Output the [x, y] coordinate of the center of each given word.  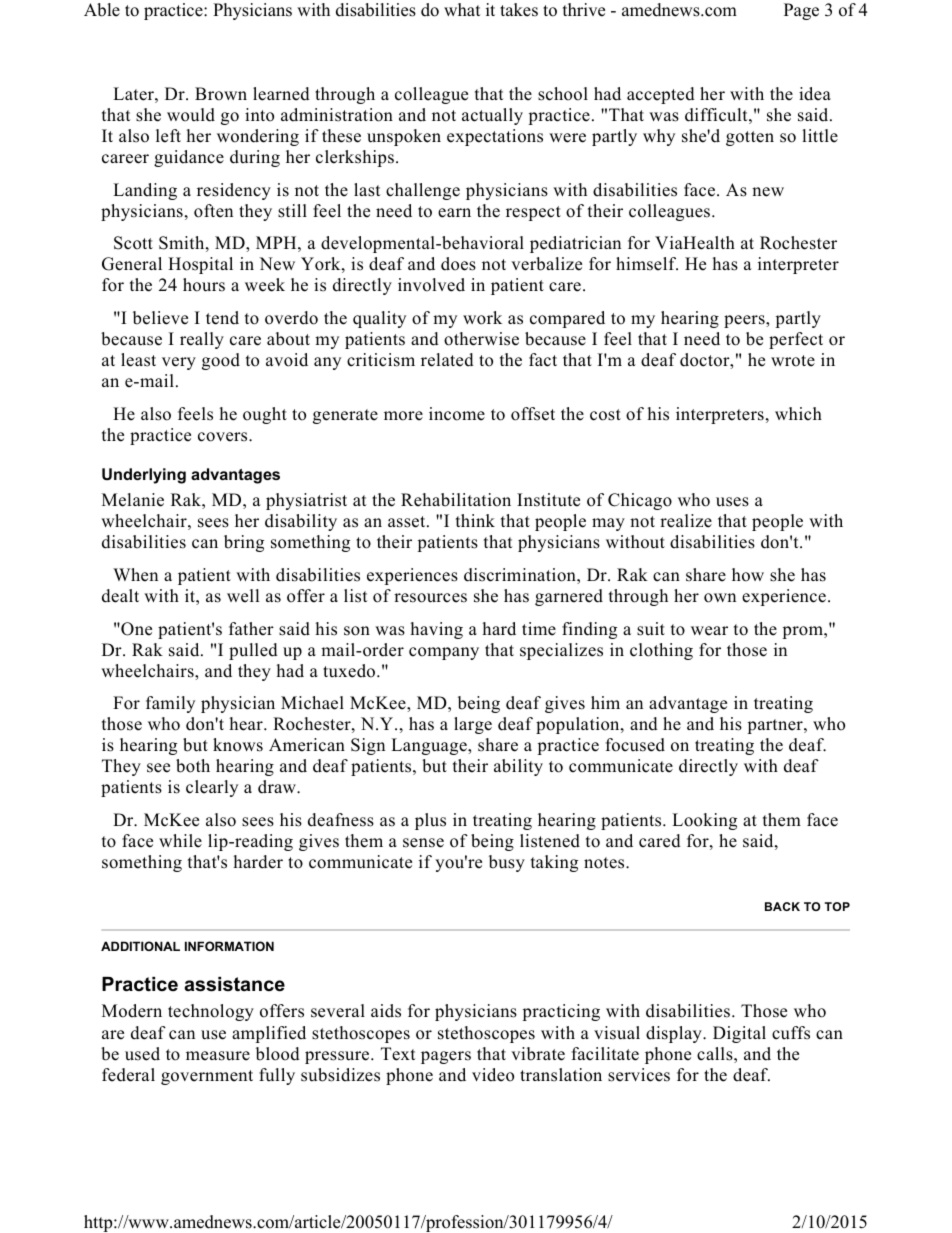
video [493, 1075]
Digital [739, 1034]
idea [815, 94]
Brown [221, 94]
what [462, 9]
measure [218, 1056]
